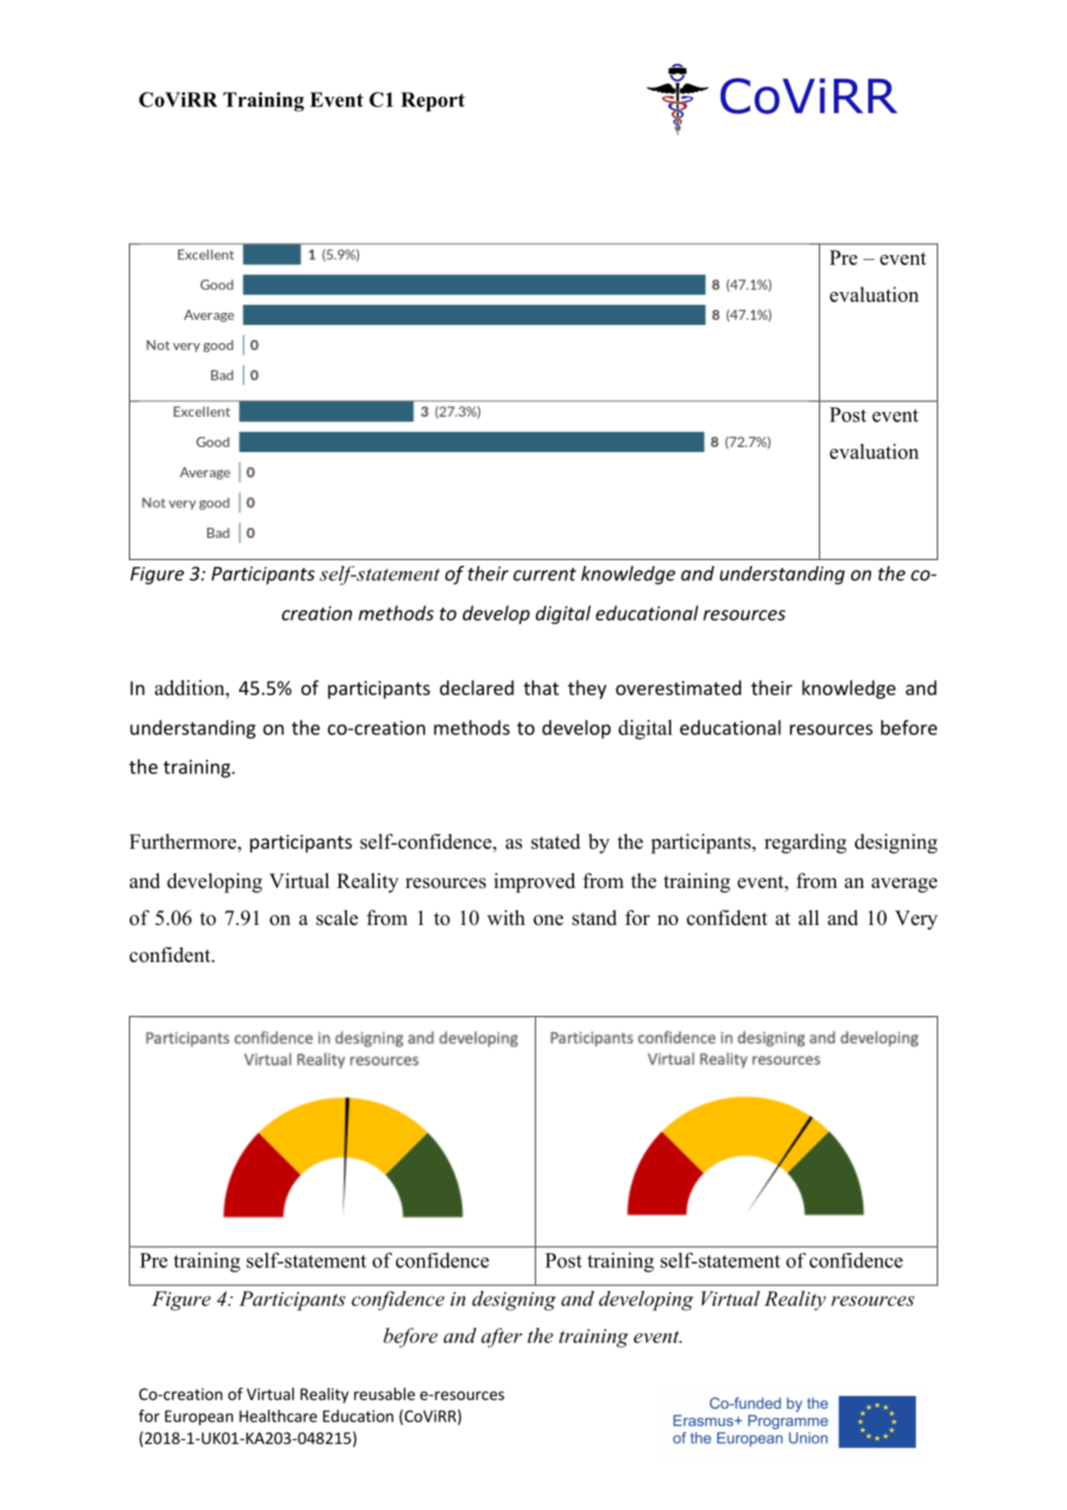 The width and height of the screenshot is (1067, 1510). Describe the element at coordinates (184, 843) in the screenshot. I see `Furthermore` at that location.
